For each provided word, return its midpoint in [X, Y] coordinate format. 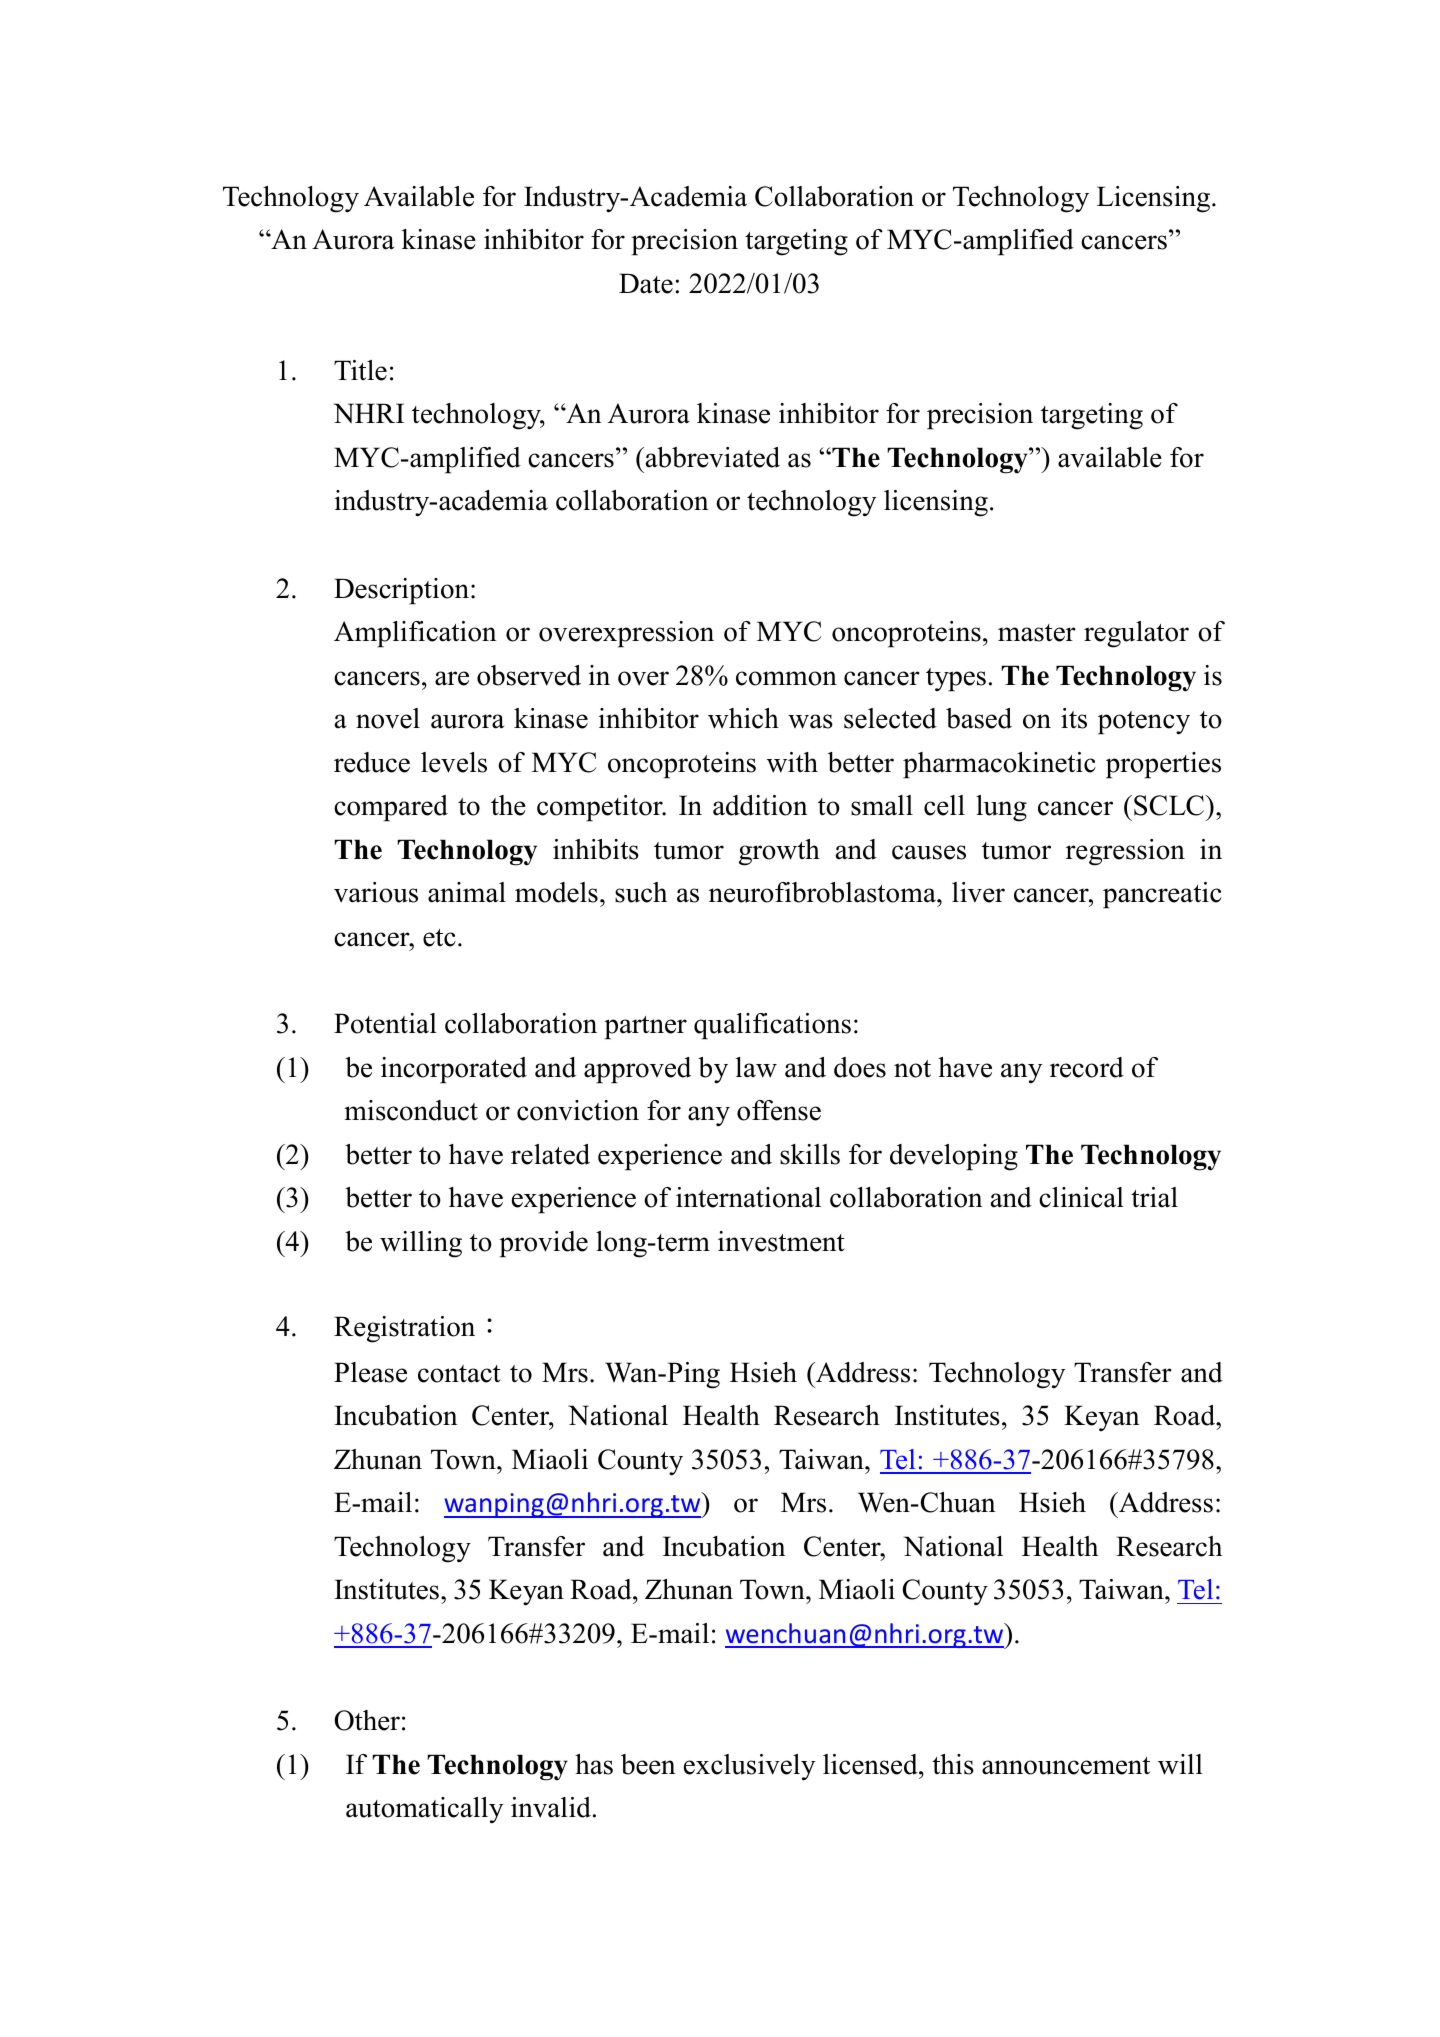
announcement [1066, 1766]
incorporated [454, 1070]
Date [646, 283]
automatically [425, 1810]
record [1087, 1067]
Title [360, 370]
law [756, 1067]
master [1037, 633]
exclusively [750, 1767]
